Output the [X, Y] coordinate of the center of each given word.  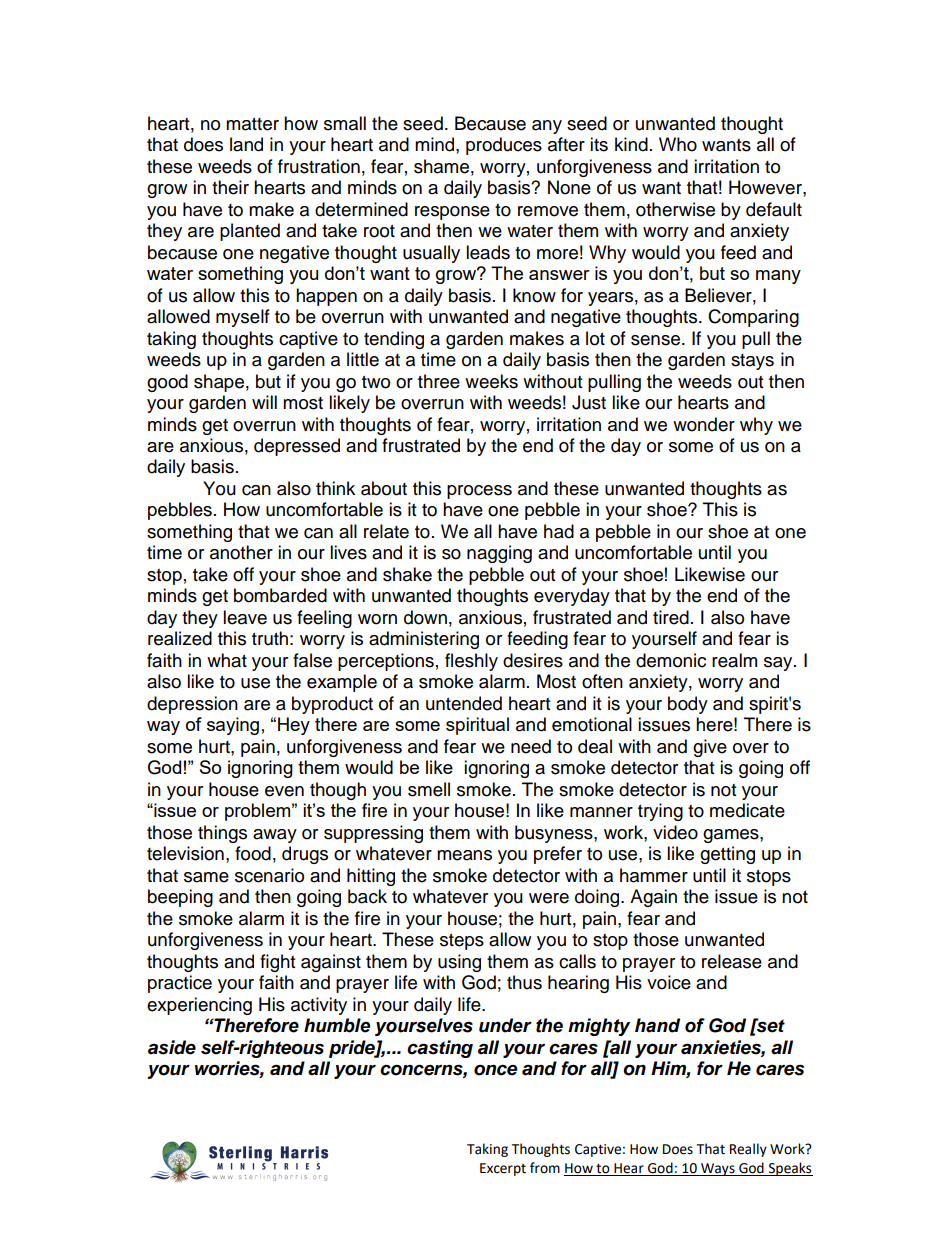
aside [172, 1047]
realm [734, 660]
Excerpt [503, 1169]
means [464, 855]
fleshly [471, 662]
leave [245, 617]
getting [727, 855]
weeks [491, 381]
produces [504, 146]
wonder [704, 424]
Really [748, 1150]
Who [678, 144]
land [246, 144]
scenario [269, 875]
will [264, 402]
